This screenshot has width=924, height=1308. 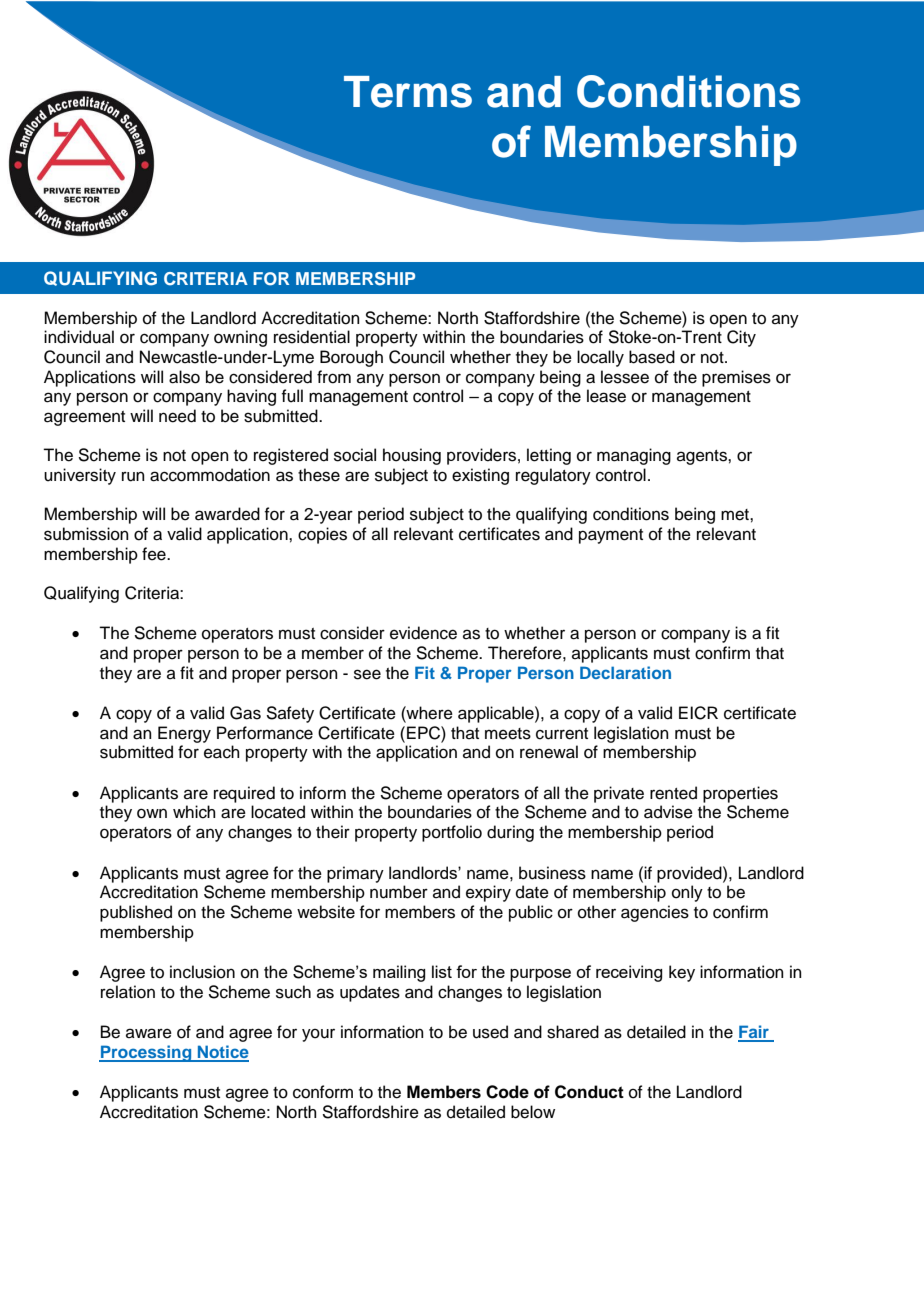 I want to click on Code, so click(x=507, y=1092).
